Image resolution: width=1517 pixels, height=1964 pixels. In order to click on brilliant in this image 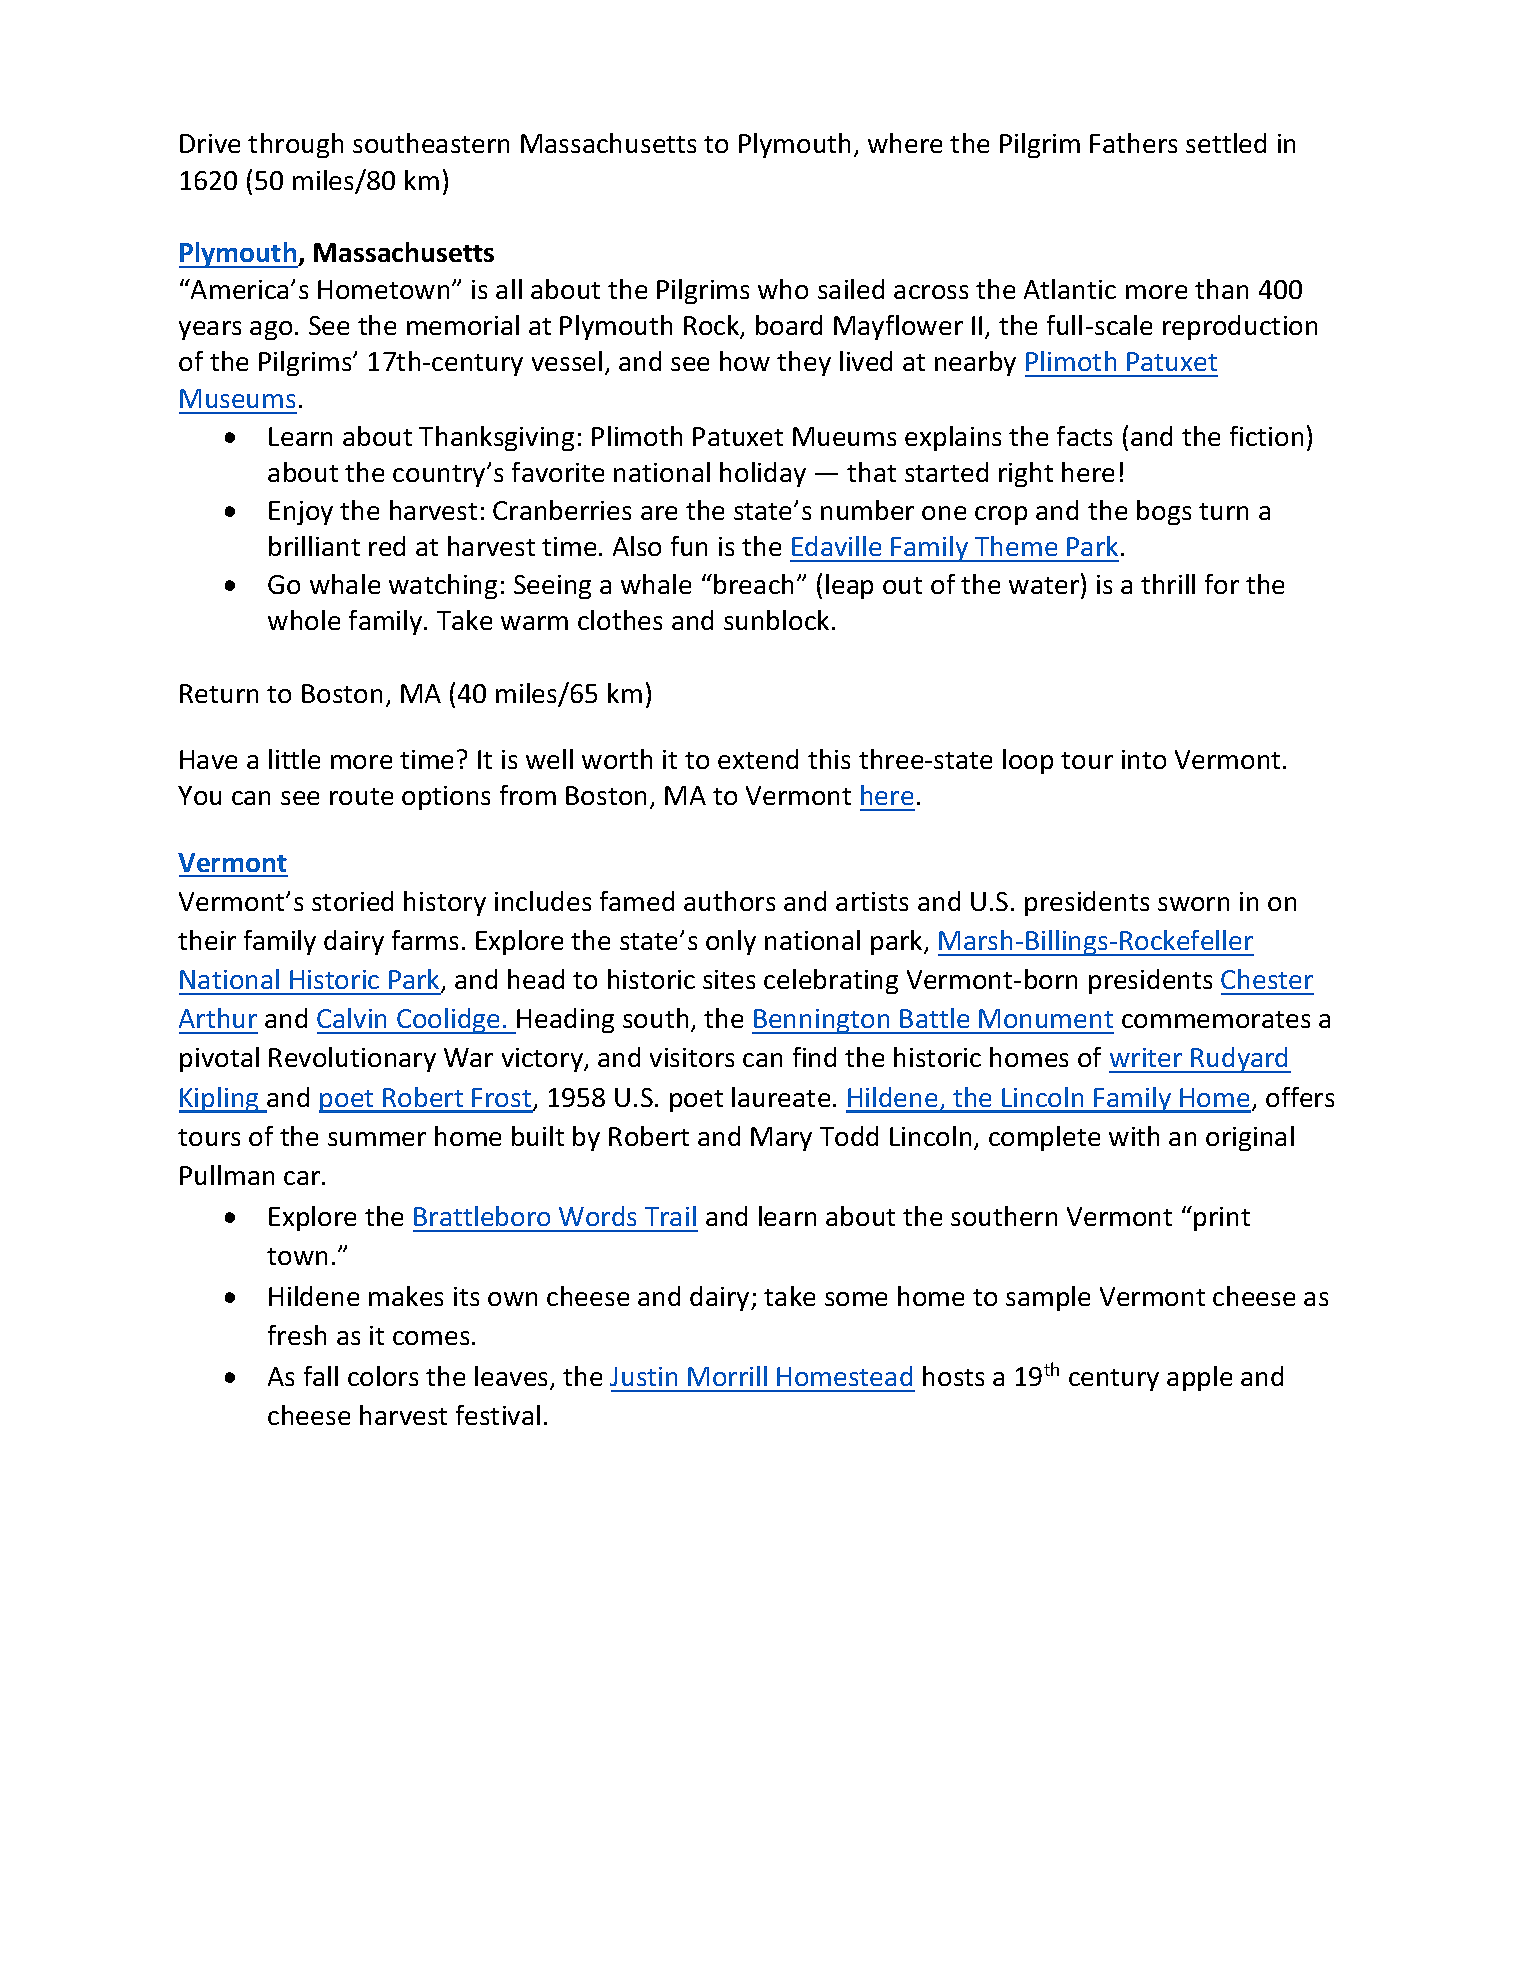, I will do `click(314, 546)`.
